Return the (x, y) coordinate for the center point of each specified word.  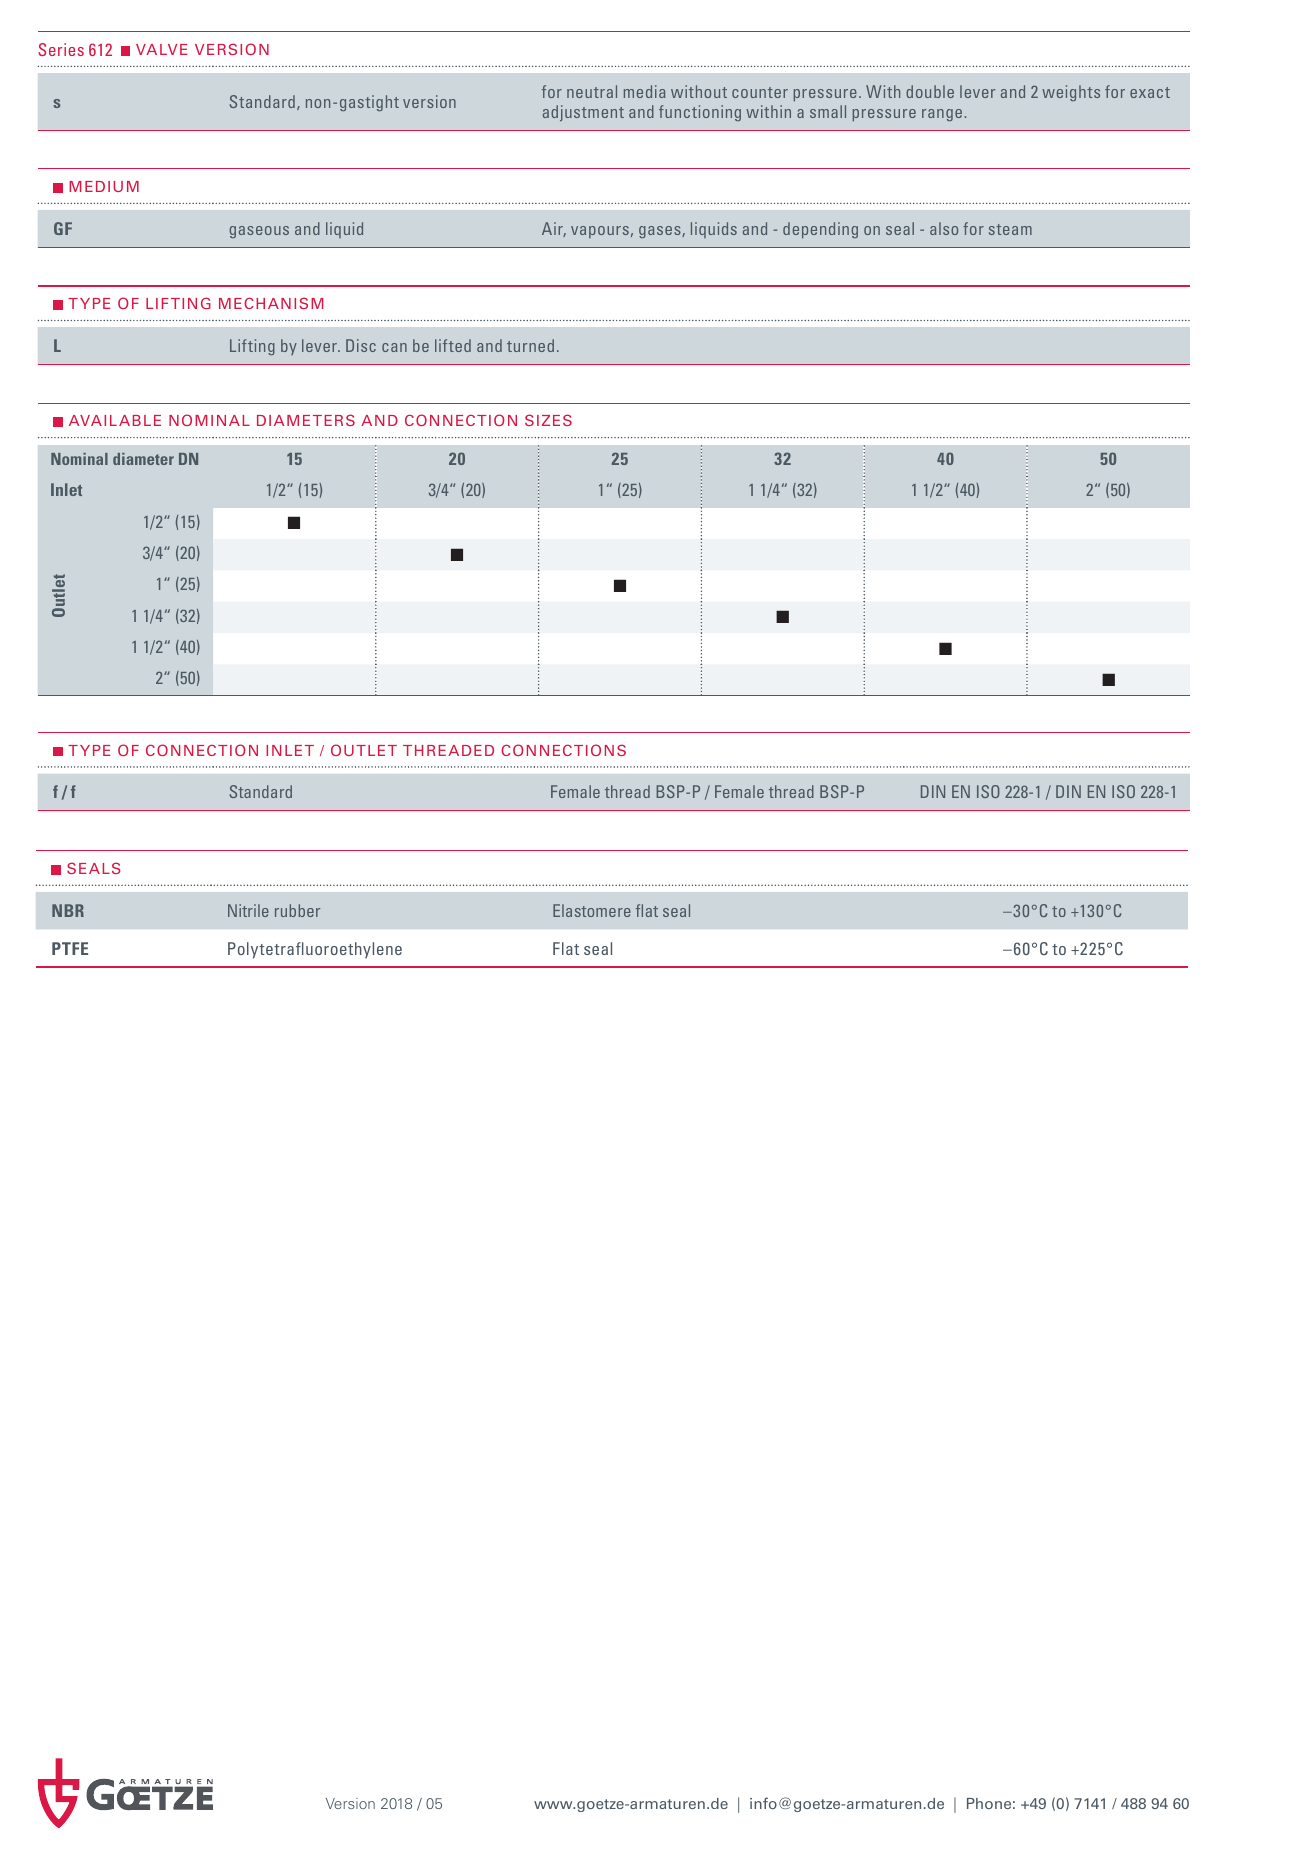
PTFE (70, 948)
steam (1010, 229)
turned (530, 345)
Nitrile (248, 910)
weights (1071, 93)
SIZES (548, 420)
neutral (592, 91)
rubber (297, 910)
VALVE (161, 49)
